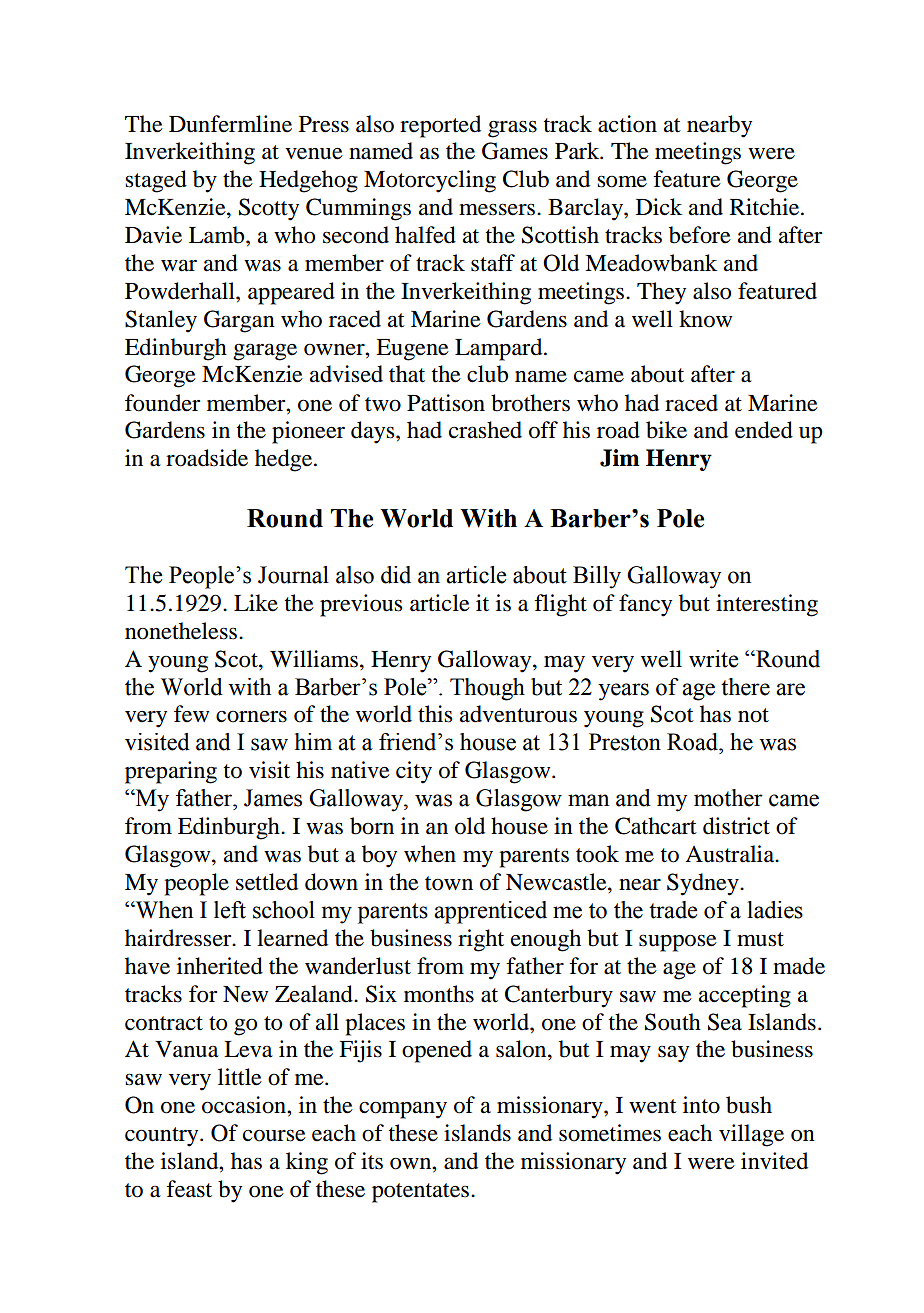  I want to click on Games, so click(515, 151).
